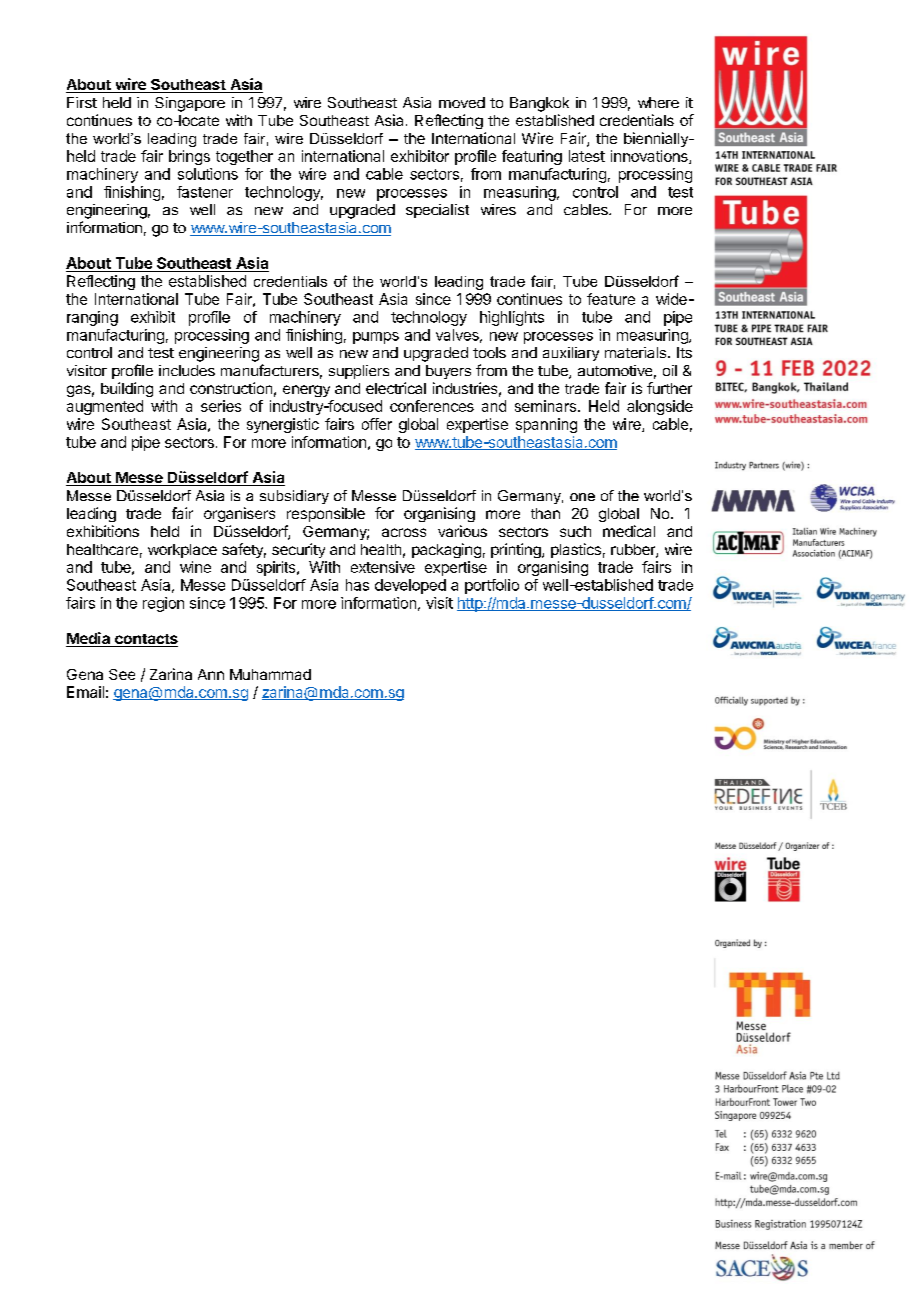 This screenshot has height=1308, width=924. Describe the element at coordinates (127, 389) in the screenshot. I see `building` at that location.
